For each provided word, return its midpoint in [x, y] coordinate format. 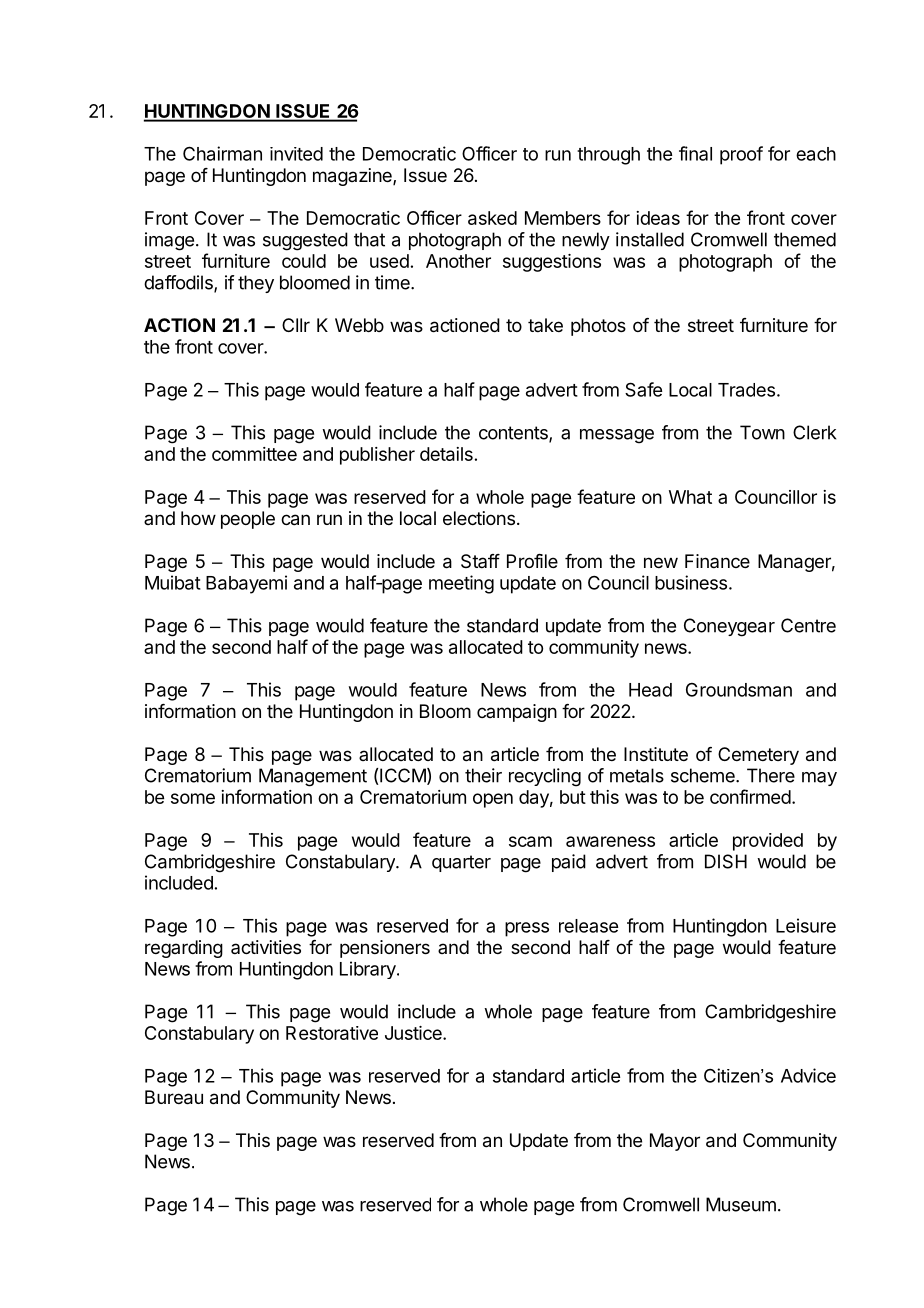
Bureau [174, 1097]
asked [492, 218]
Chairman [222, 153]
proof [741, 155]
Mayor [675, 1142]
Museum [741, 1204]
